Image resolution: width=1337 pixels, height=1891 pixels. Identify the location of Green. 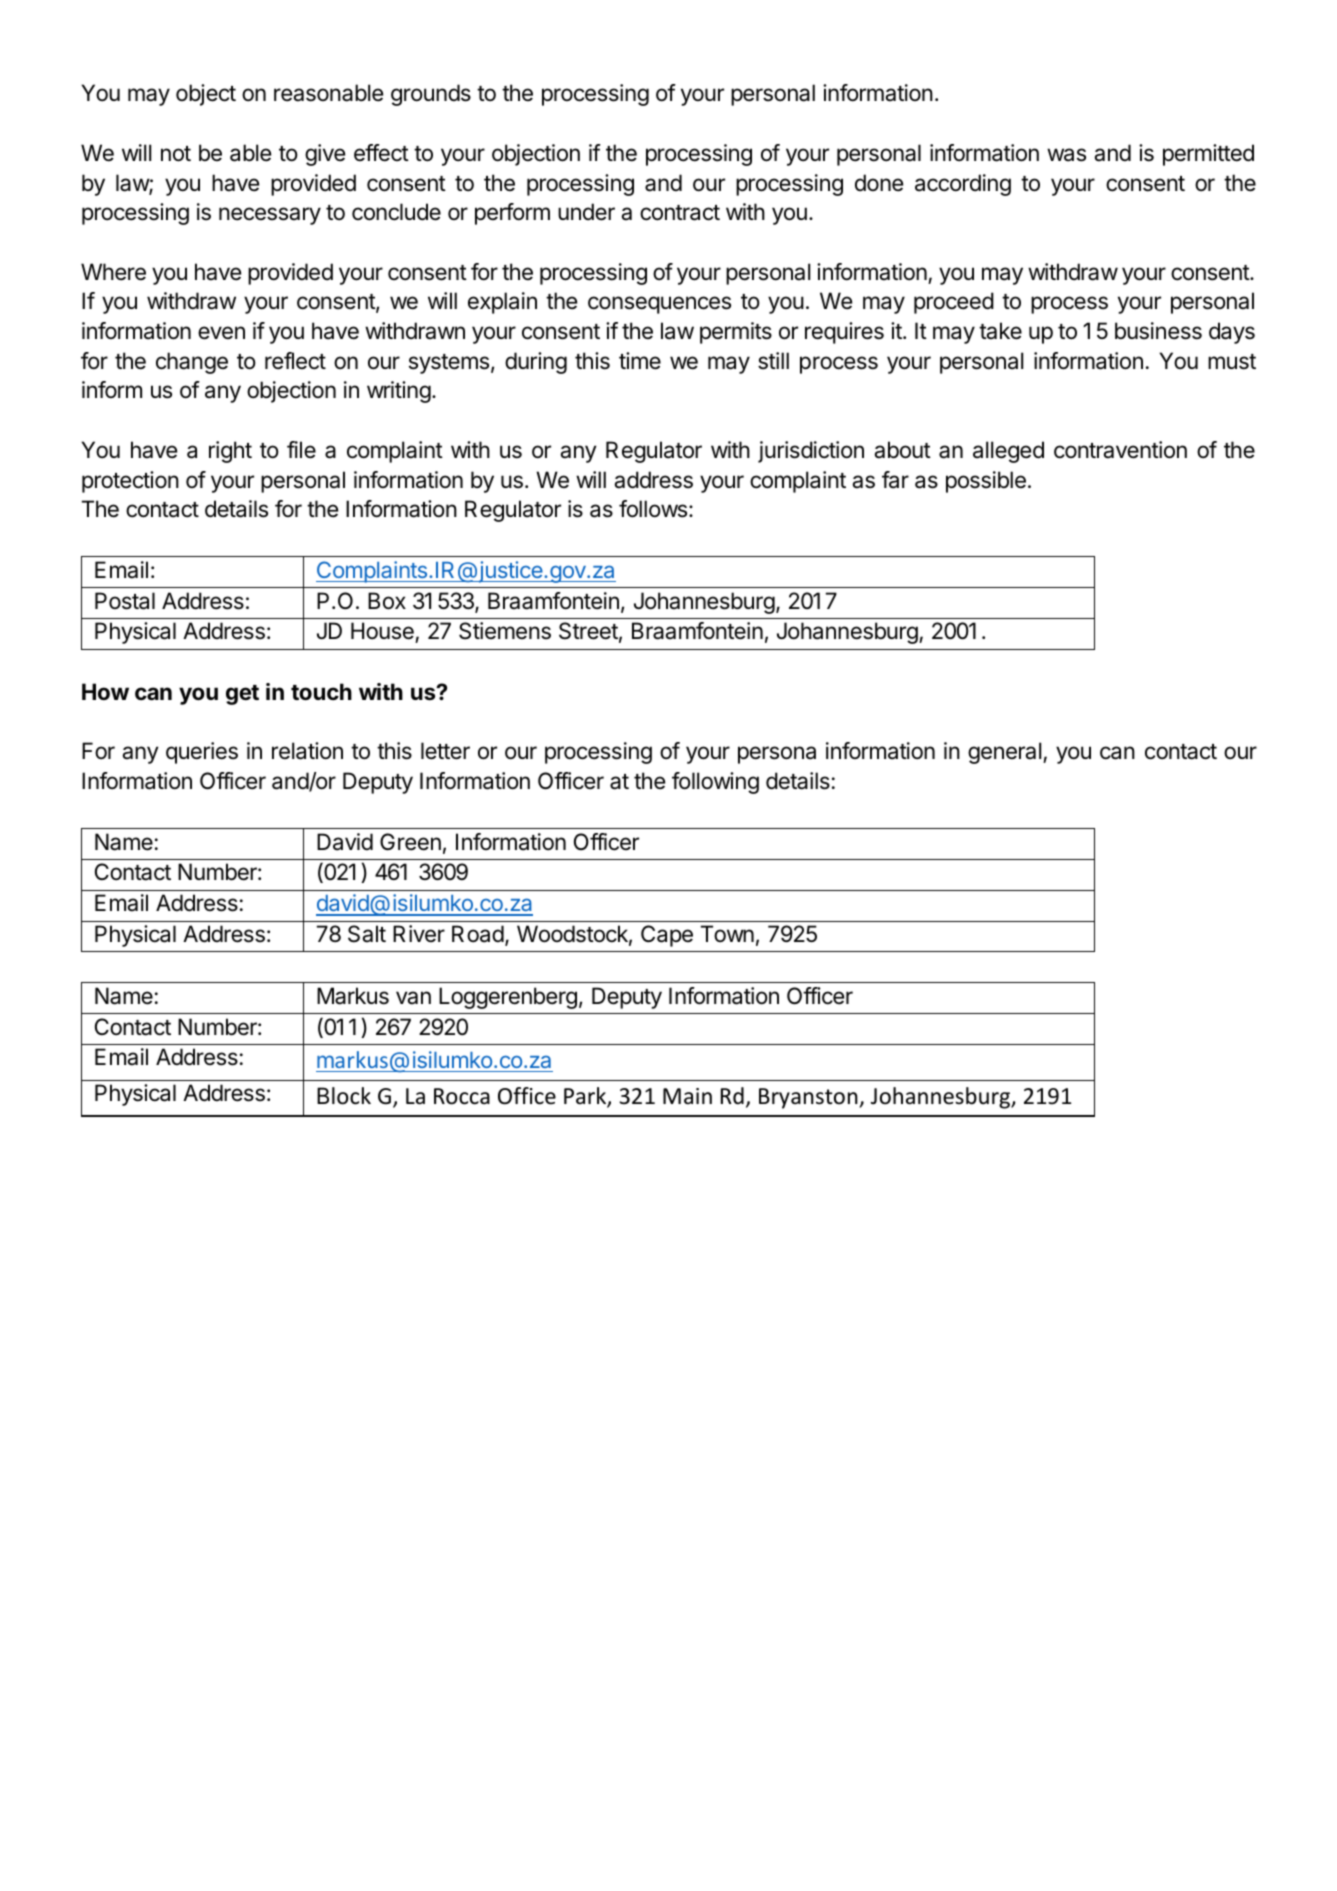
(410, 842).
